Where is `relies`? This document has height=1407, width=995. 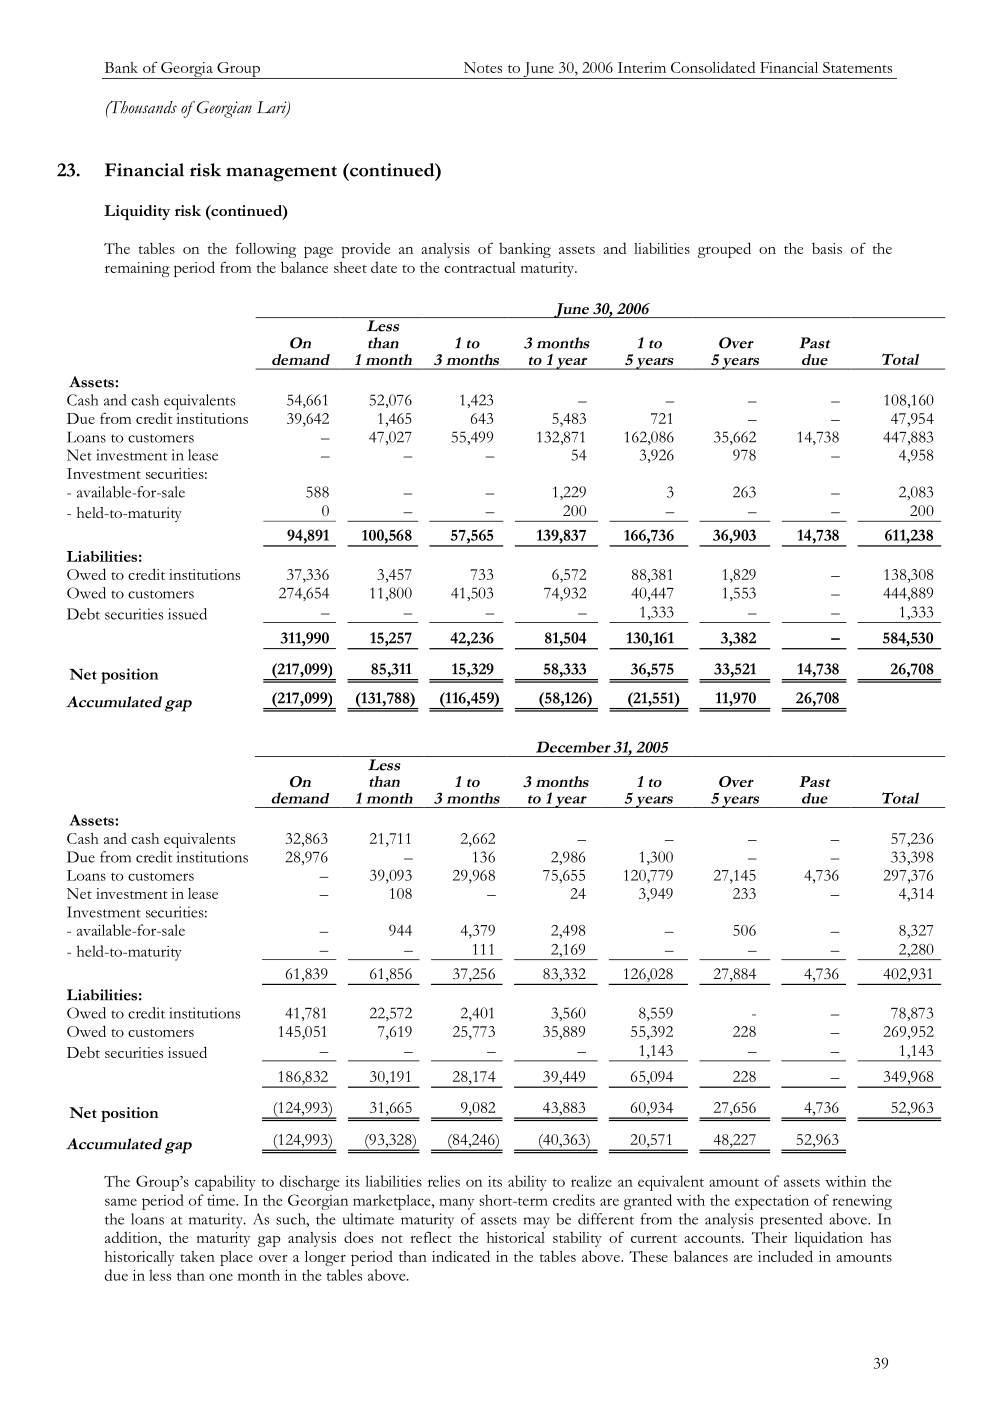 relies is located at coordinates (444, 1181).
